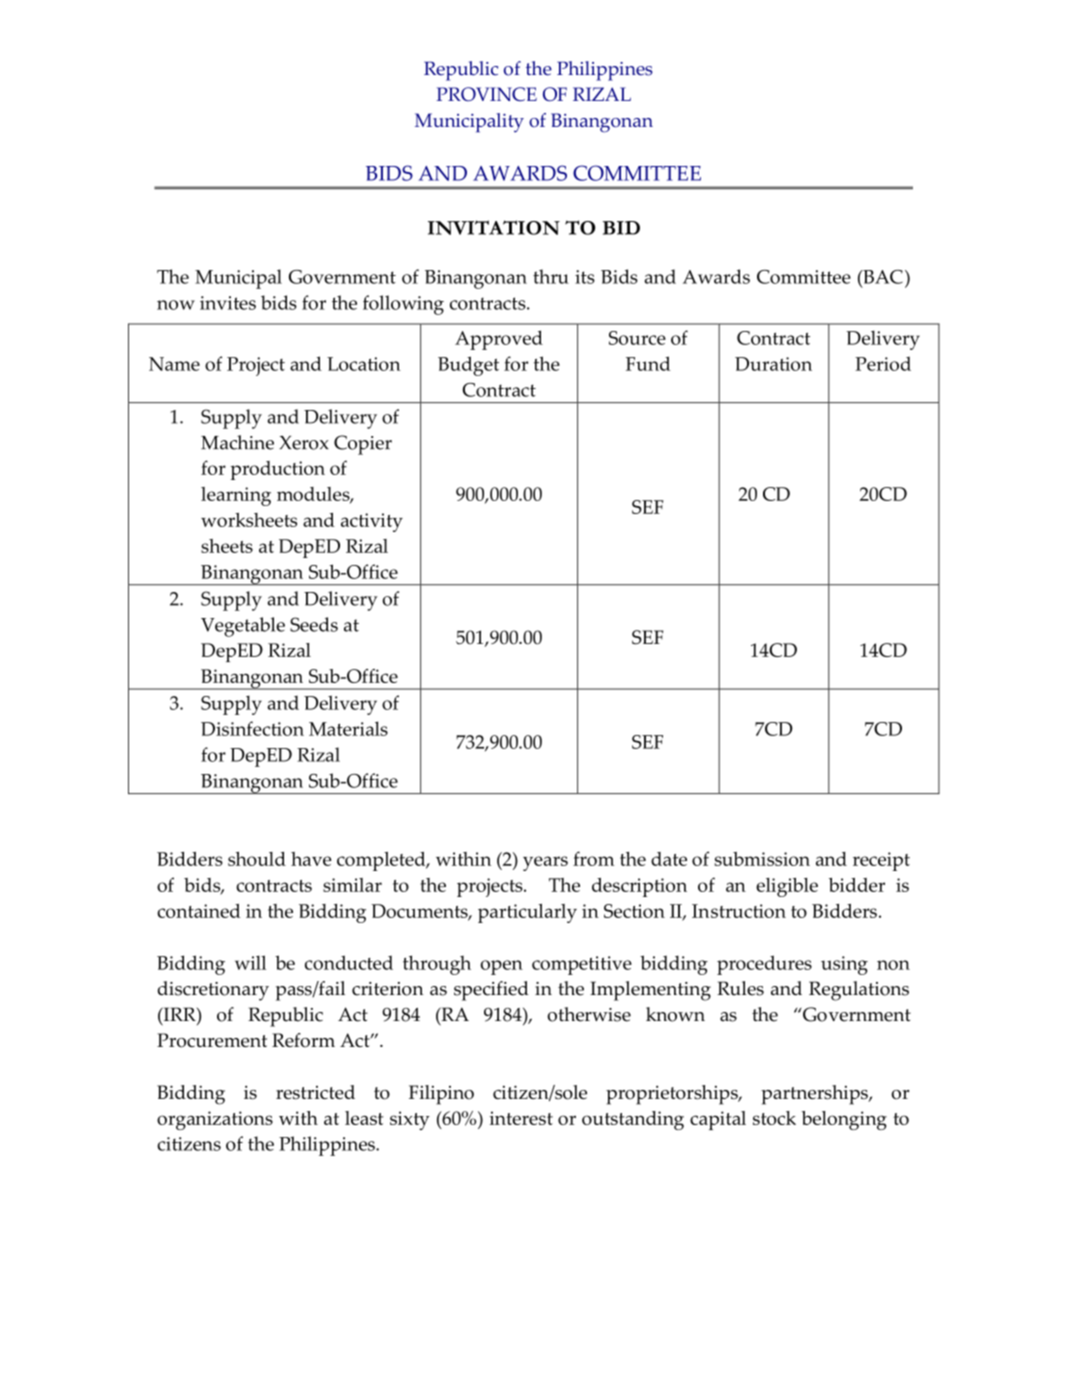 The image size is (1067, 1381). What do you see at coordinates (315, 1092) in the screenshot?
I see `restricted` at bounding box center [315, 1092].
